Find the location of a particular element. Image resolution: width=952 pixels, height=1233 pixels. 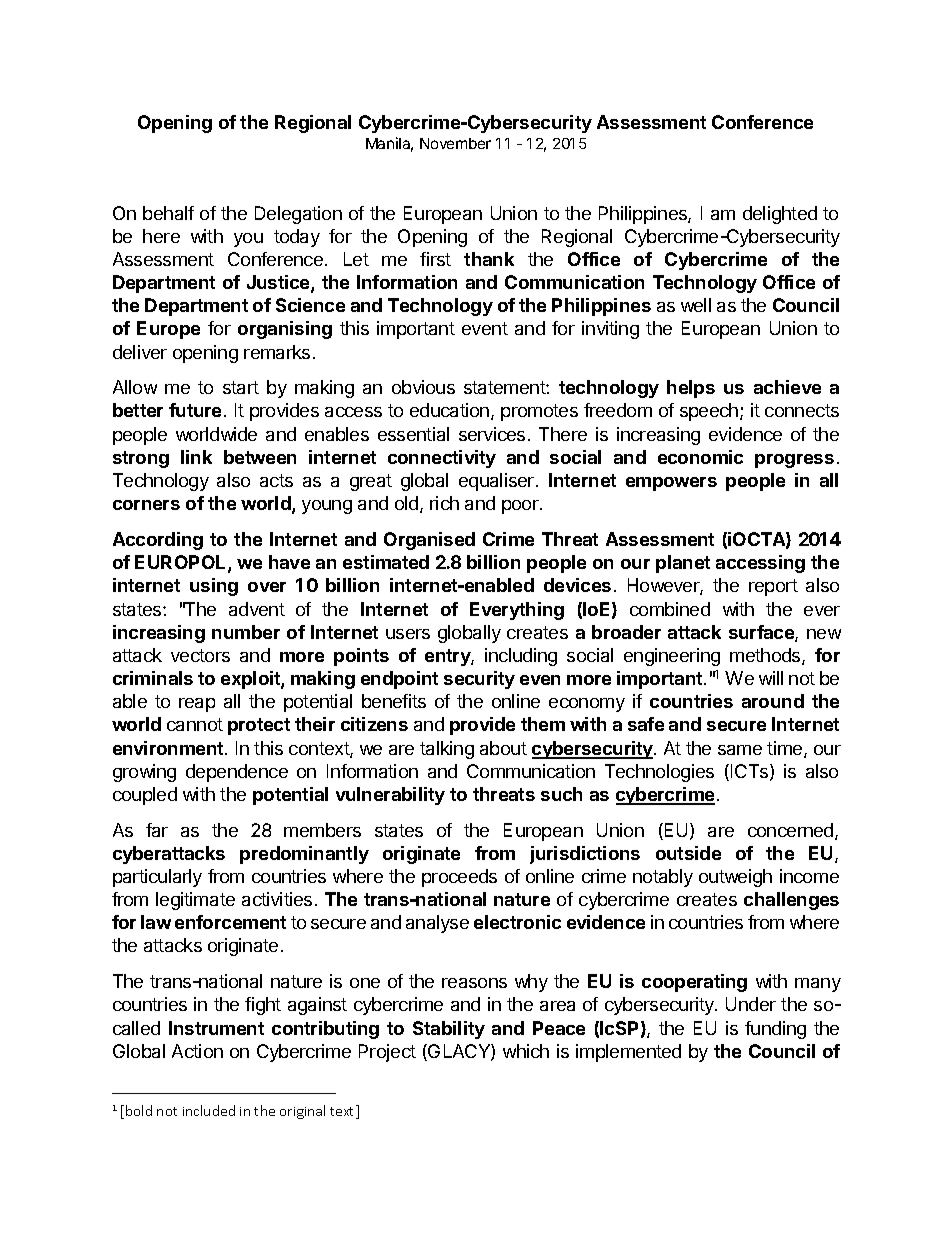

delighted is located at coordinates (780, 215).
